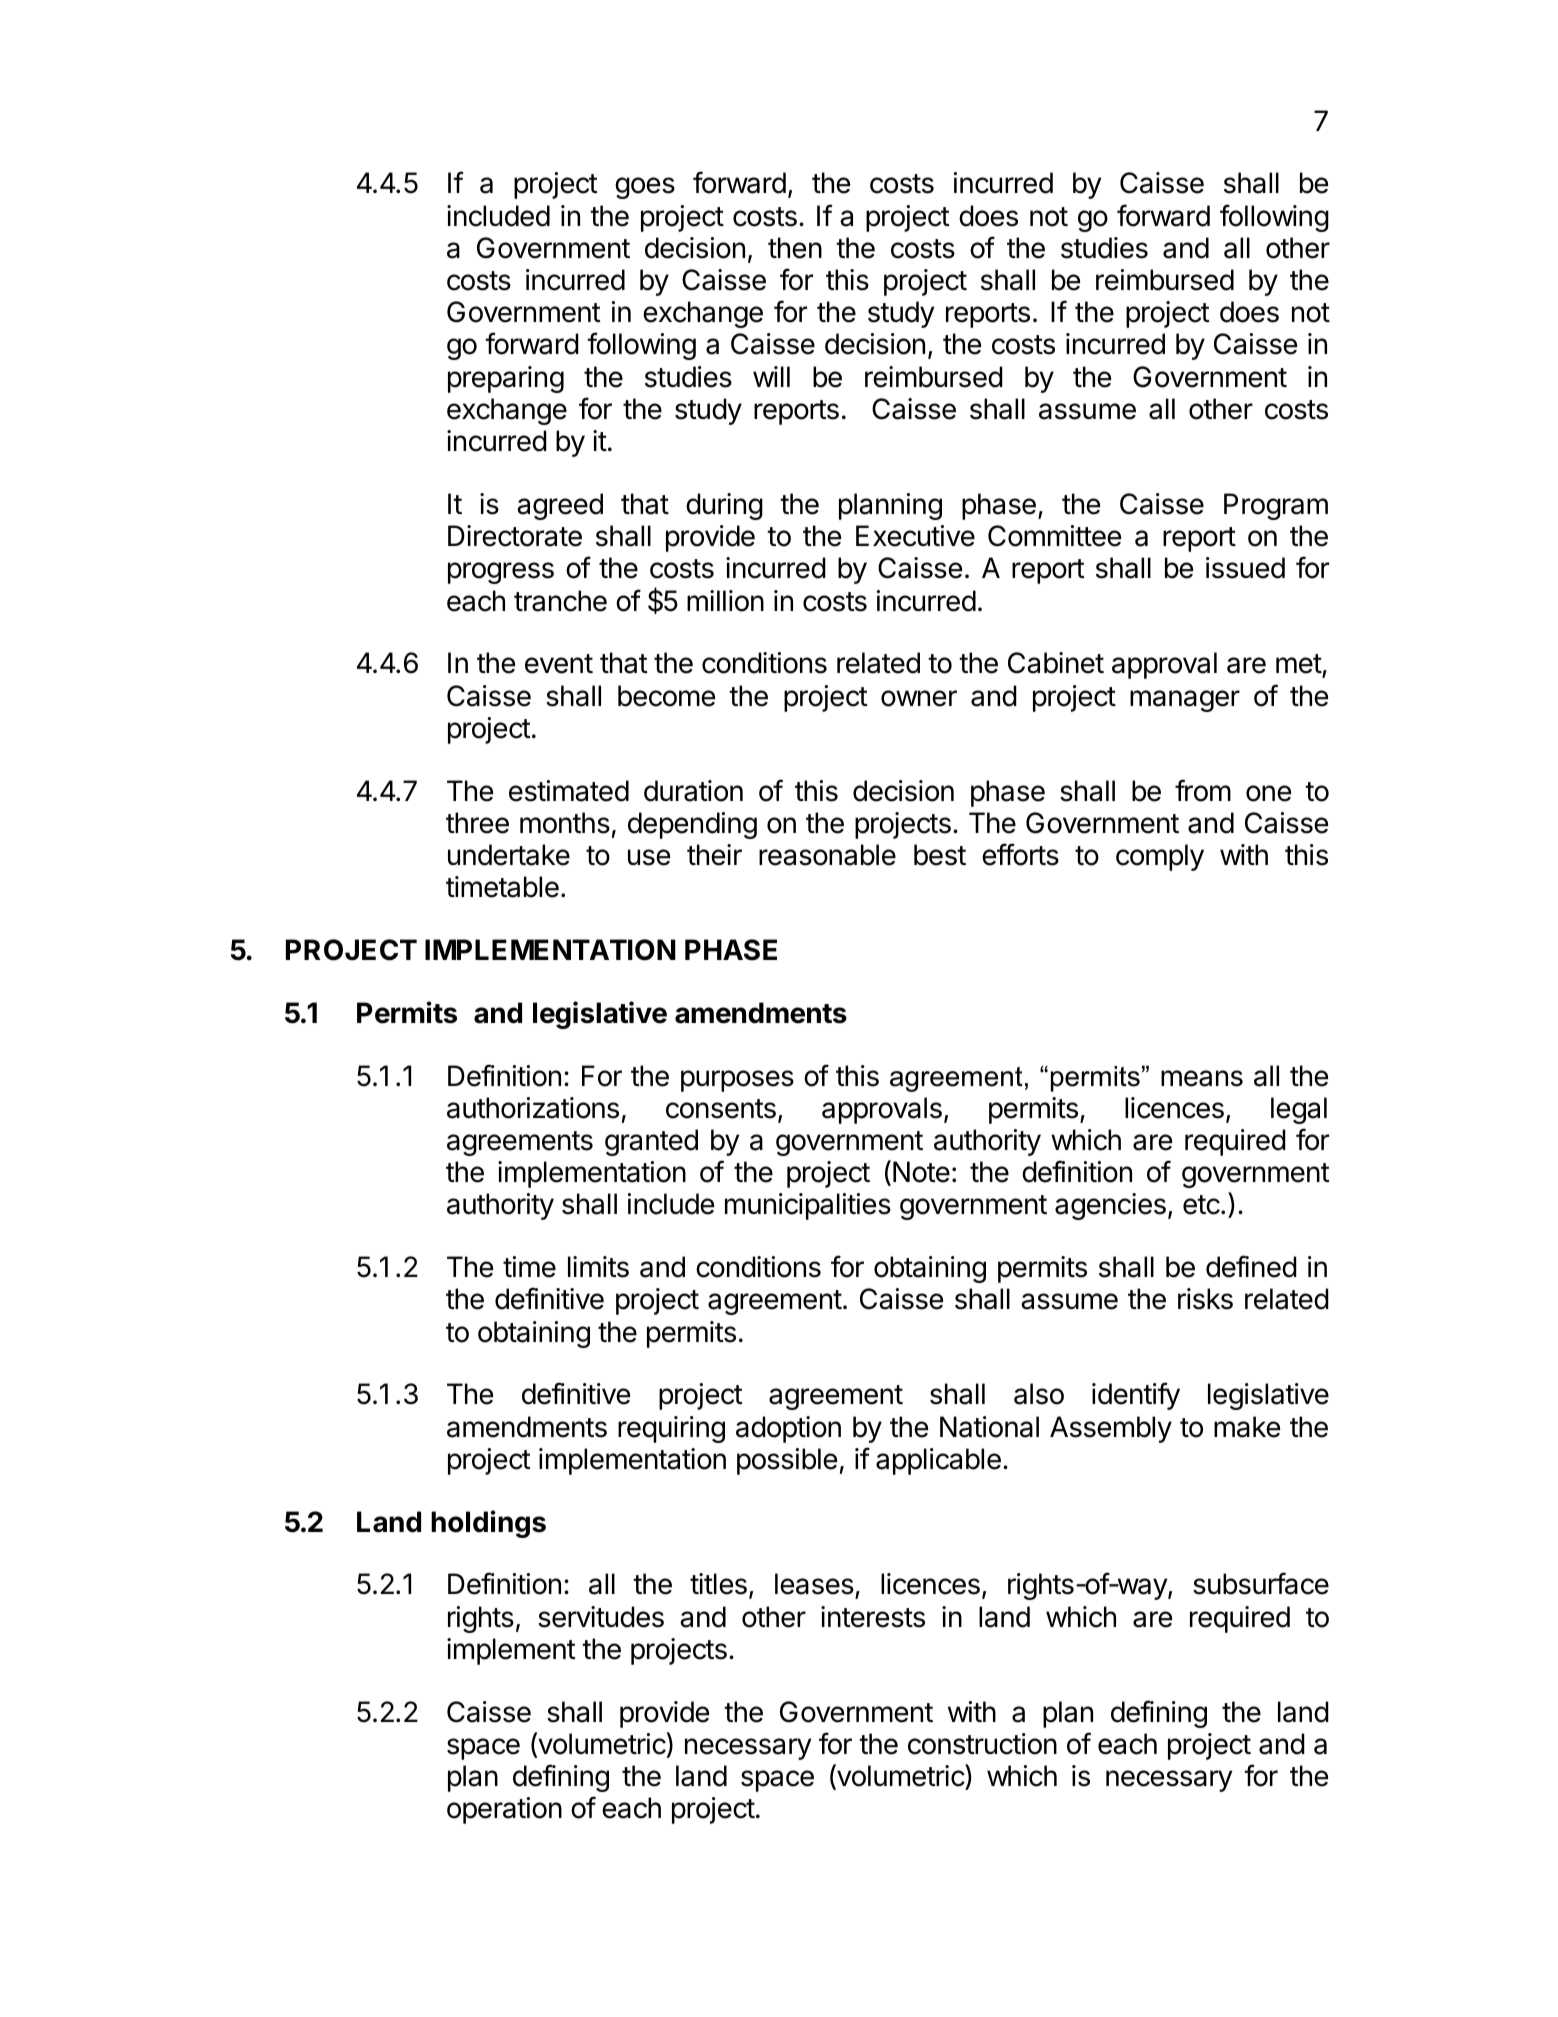 This screenshot has width=1558, height=2017. I want to click on subsurface, so click(1261, 1583).
